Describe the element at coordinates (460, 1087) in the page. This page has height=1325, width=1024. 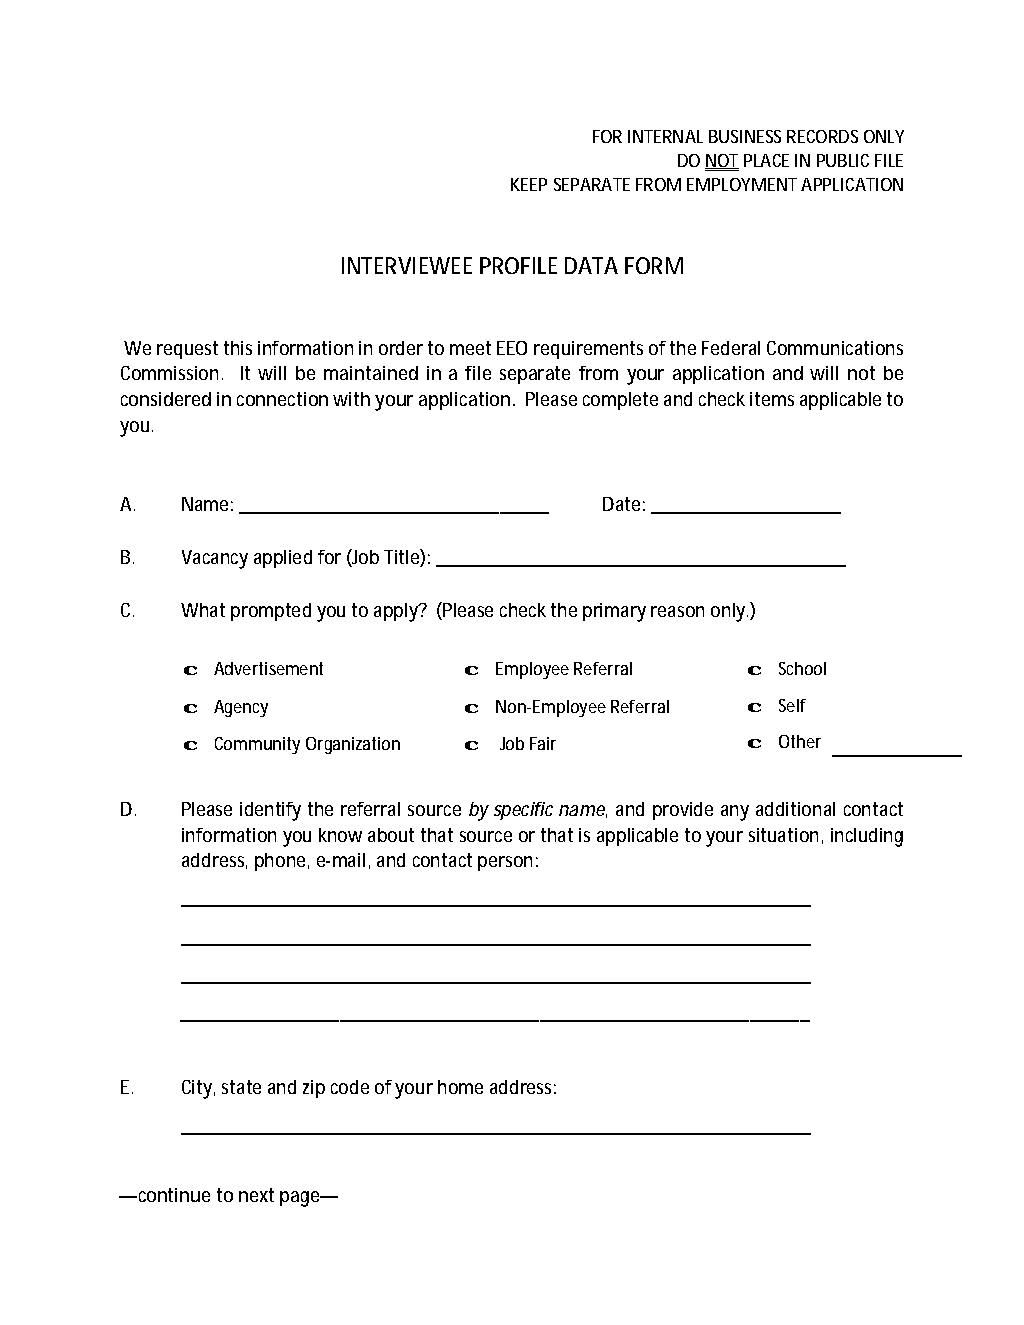
I see `home` at that location.
